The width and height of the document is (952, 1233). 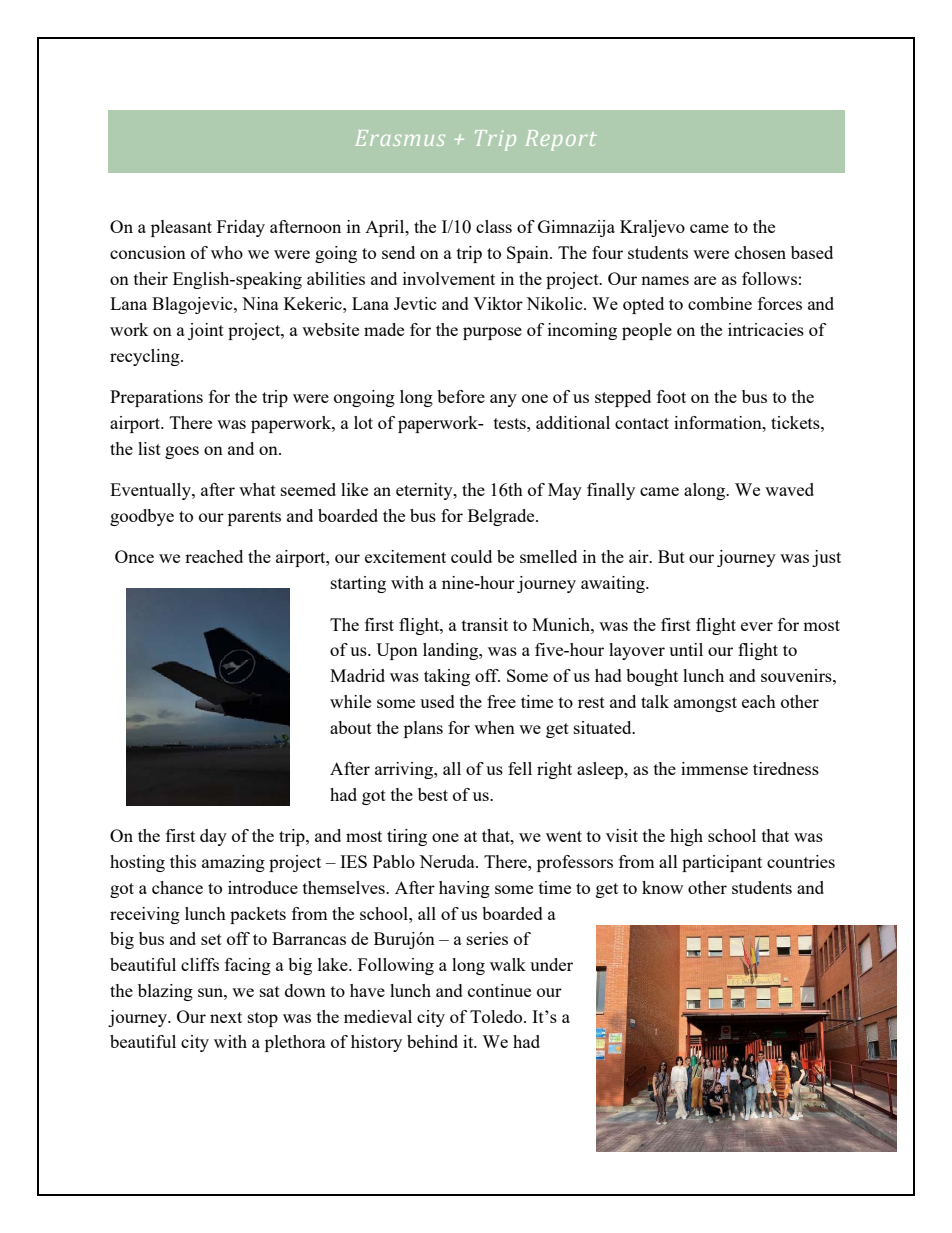 What do you see at coordinates (760, 252) in the document?
I see `chosen` at bounding box center [760, 252].
